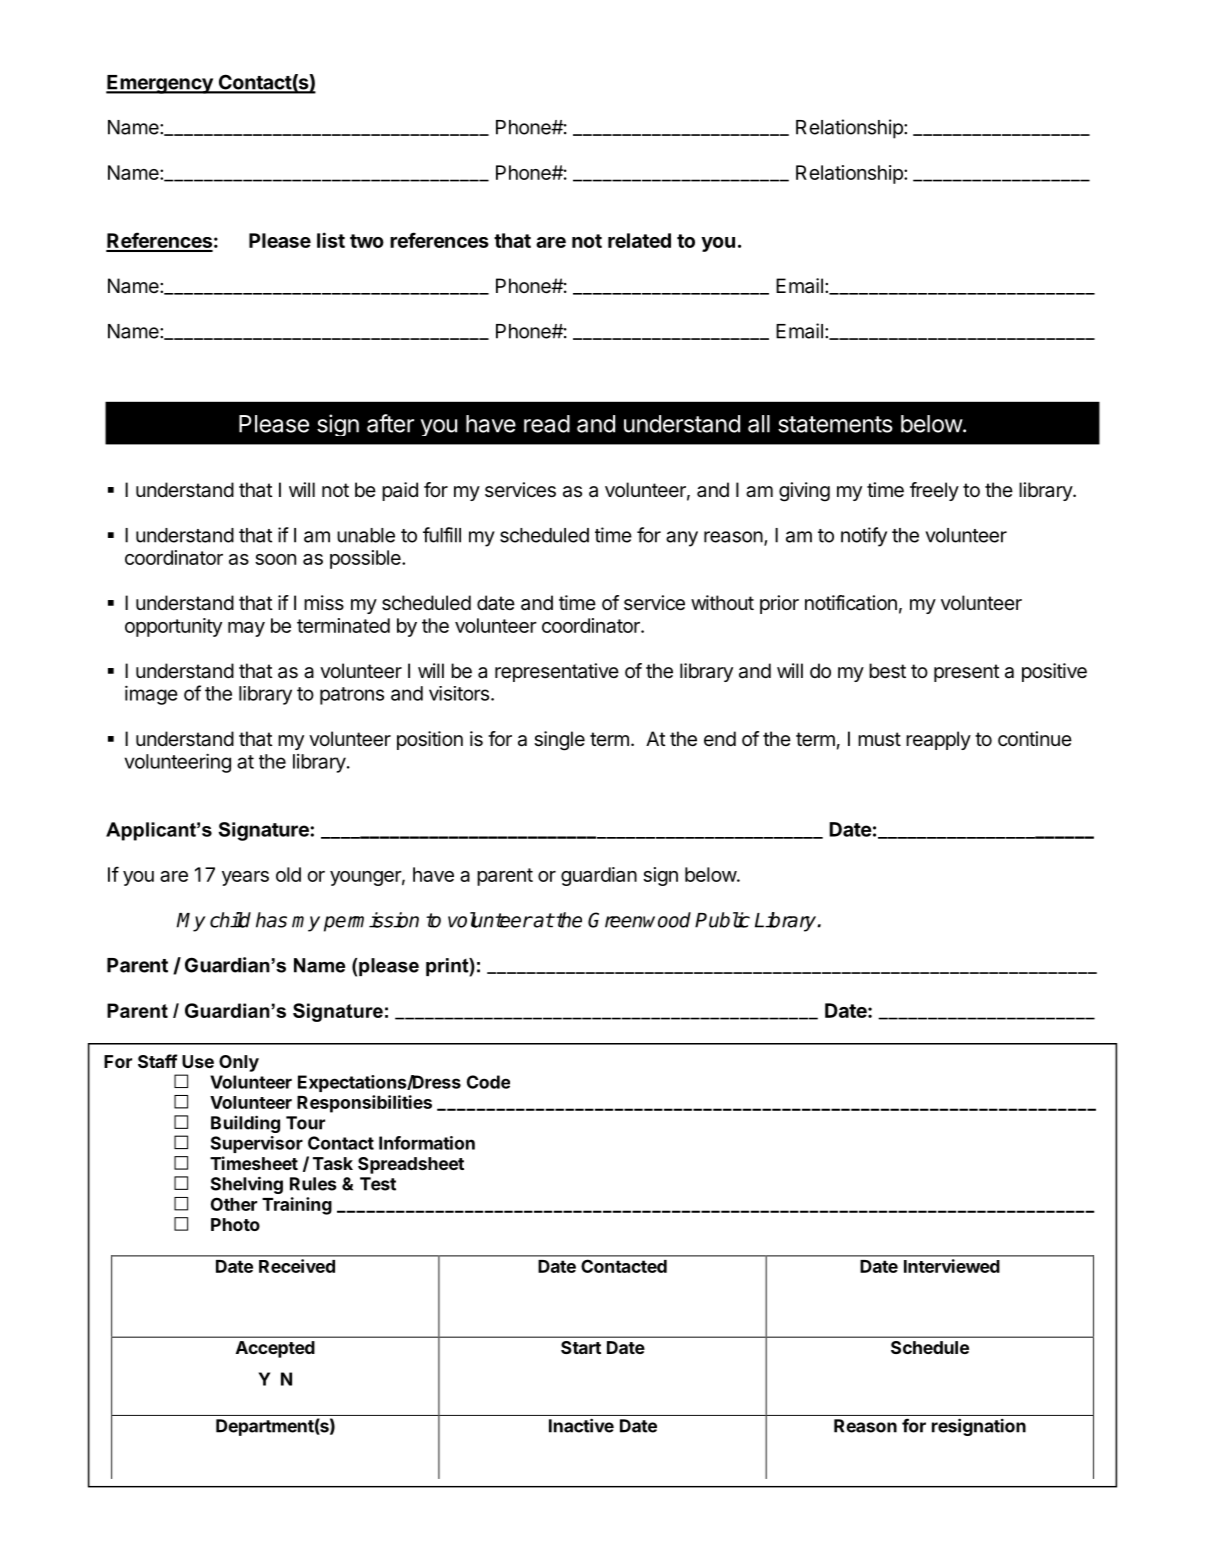 The width and height of the screenshot is (1205, 1559). What do you see at coordinates (160, 84) in the screenshot?
I see `Emergency` at bounding box center [160, 84].
